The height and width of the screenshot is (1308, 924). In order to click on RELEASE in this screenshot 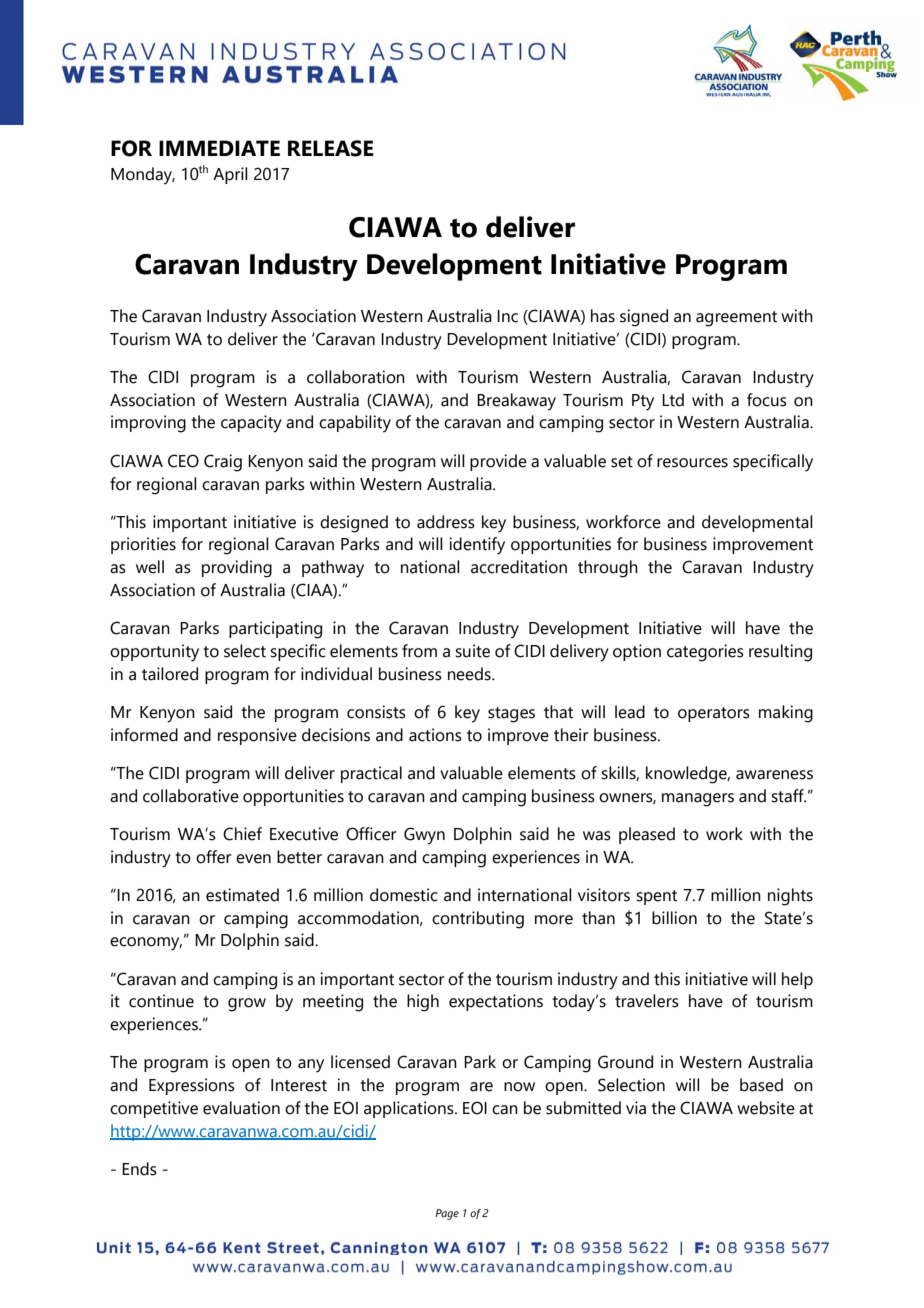, I will do `click(331, 148)`.
